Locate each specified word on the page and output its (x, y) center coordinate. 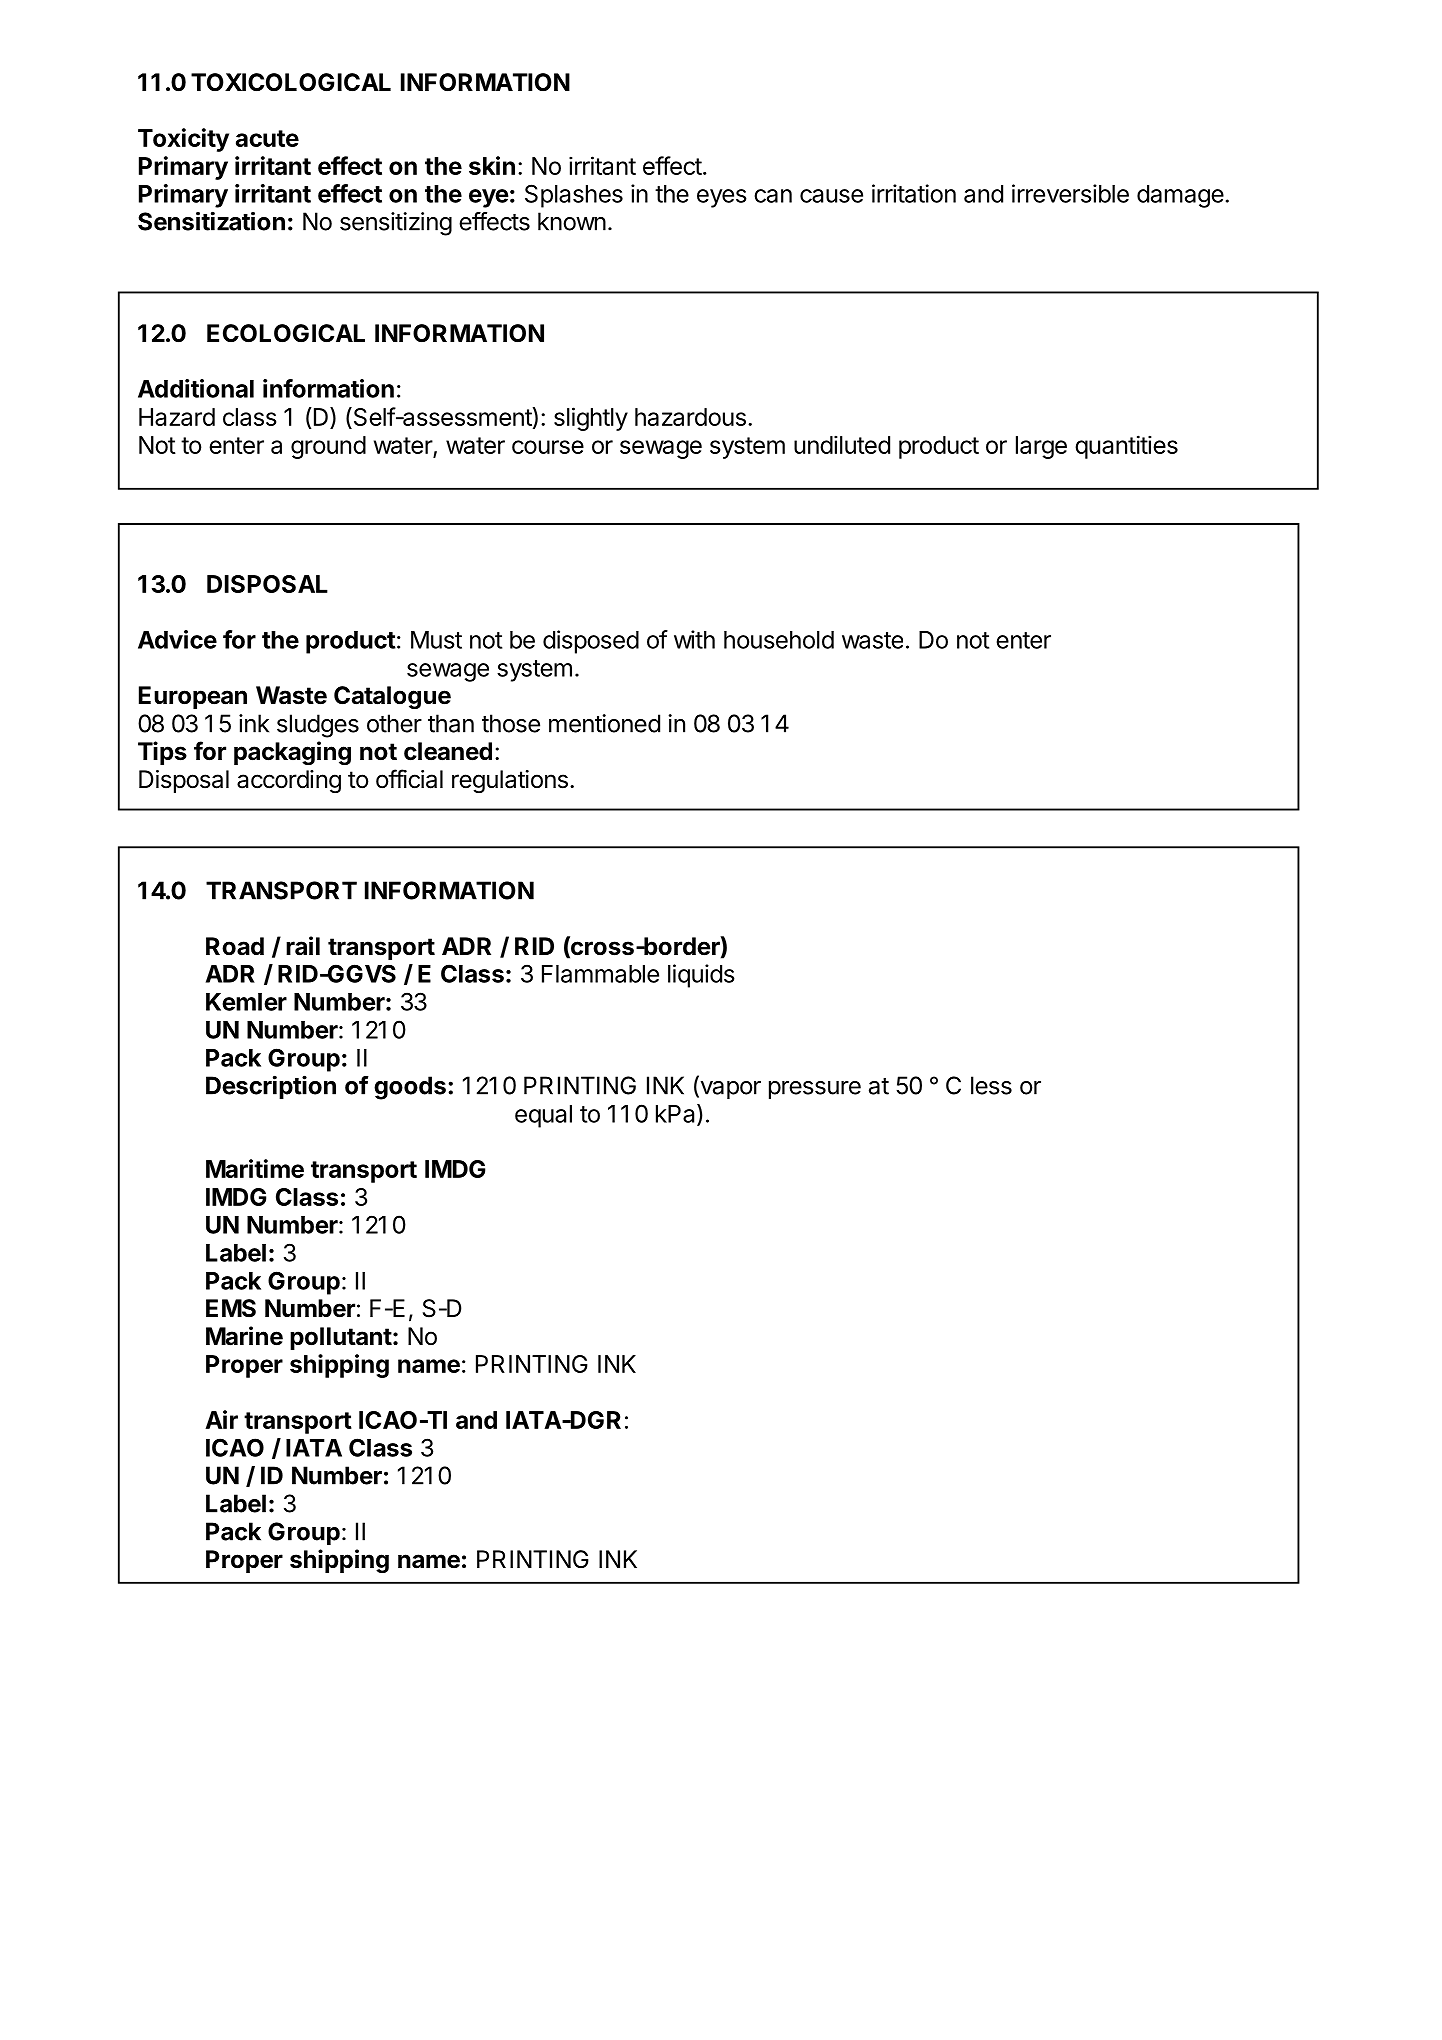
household (779, 640)
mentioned (604, 723)
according (289, 781)
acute (267, 138)
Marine (244, 1336)
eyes (722, 198)
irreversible (1070, 193)
